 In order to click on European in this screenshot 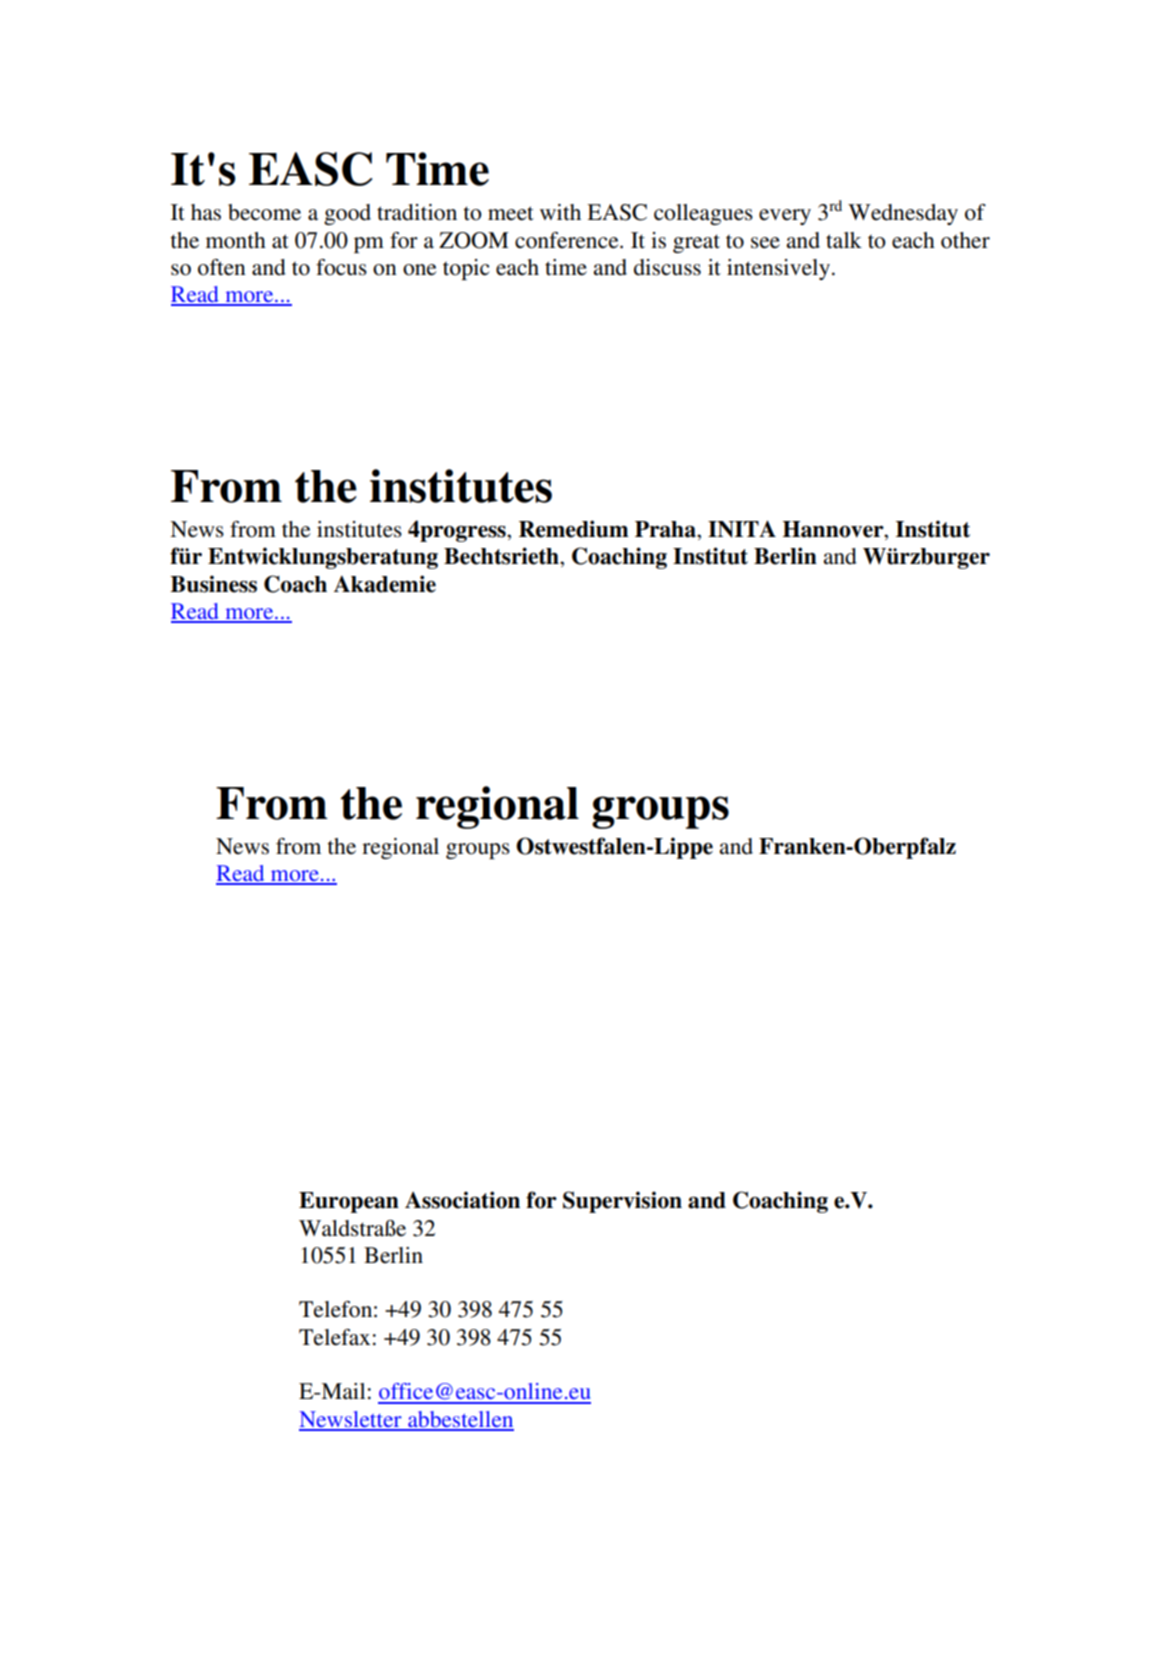, I will do `click(349, 1202)`.
